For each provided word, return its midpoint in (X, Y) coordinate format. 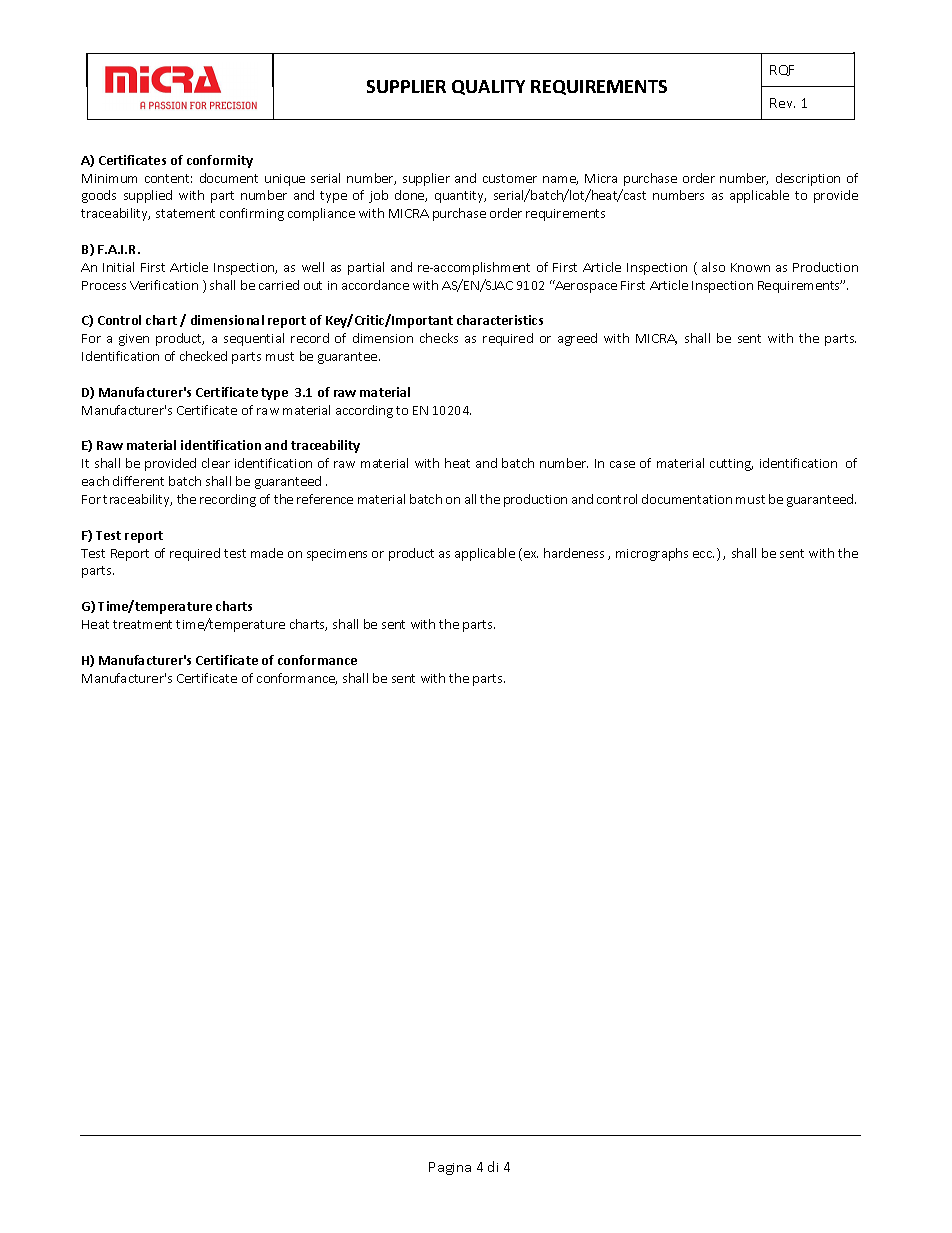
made (267, 553)
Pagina (450, 1168)
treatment (142, 624)
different (138, 481)
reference (325, 499)
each (95, 481)
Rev (782, 103)
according (364, 411)
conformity (220, 161)
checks (439, 338)
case (622, 464)
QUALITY (488, 87)
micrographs (652, 554)
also (713, 267)
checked (203, 356)
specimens (337, 555)
